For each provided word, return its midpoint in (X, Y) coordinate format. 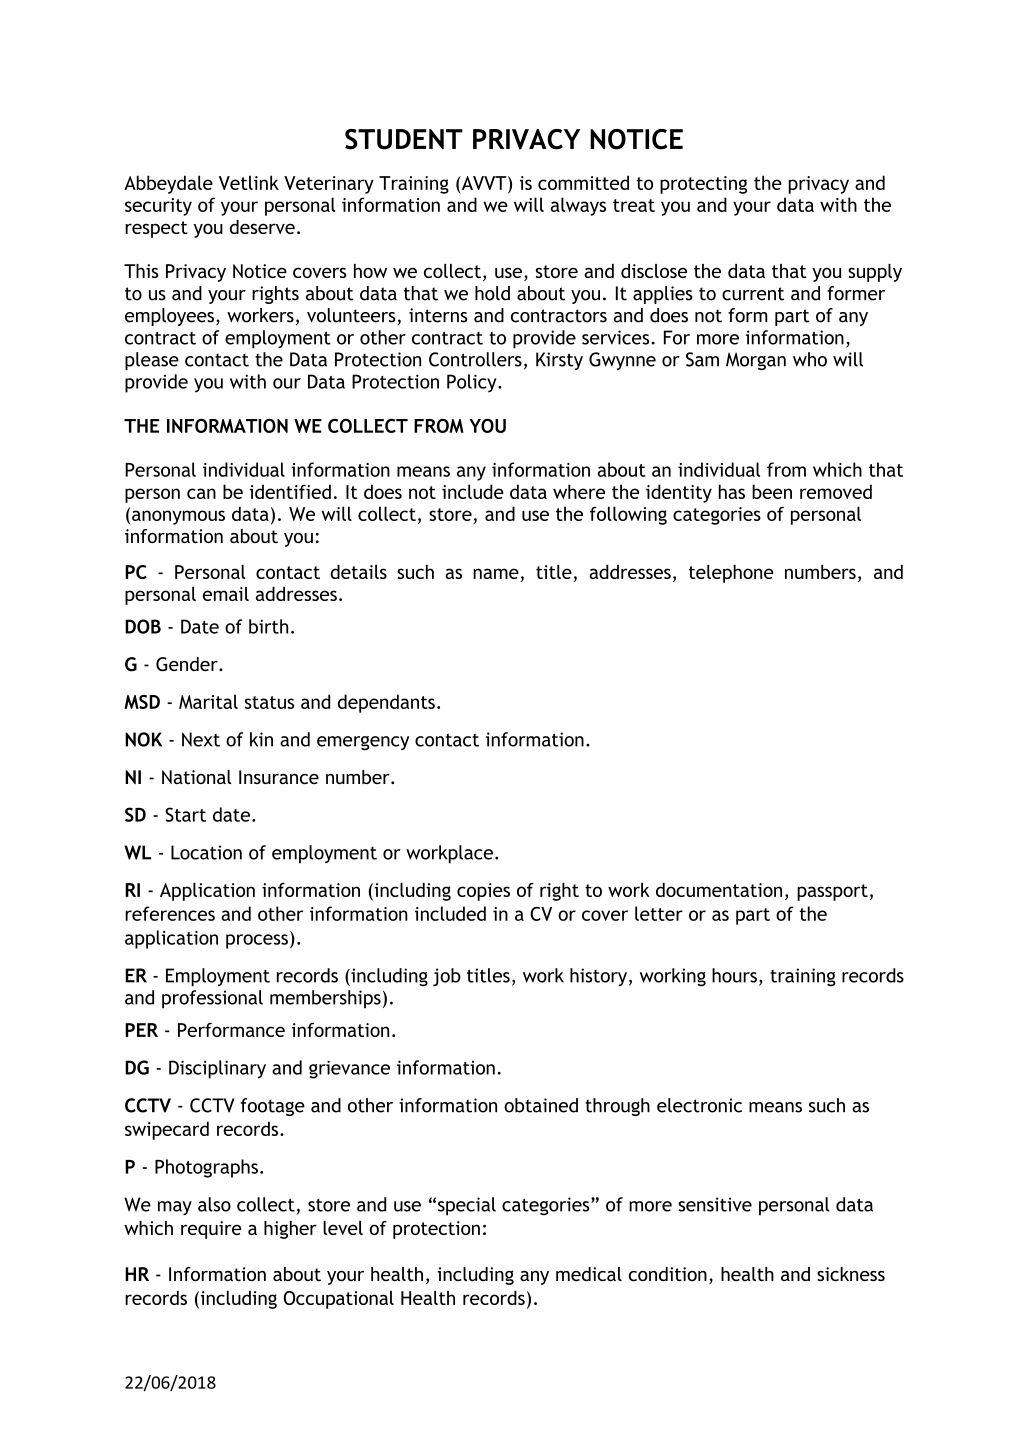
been (772, 491)
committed (583, 182)
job (447, 977)
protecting (703, 185)
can (201, 493)
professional (212, 999)
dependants (386, 703)
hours (734, 975)
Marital (208, 701)
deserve (262, 227)
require (211, 1230)
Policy (473, 383)
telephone (731, 573)
